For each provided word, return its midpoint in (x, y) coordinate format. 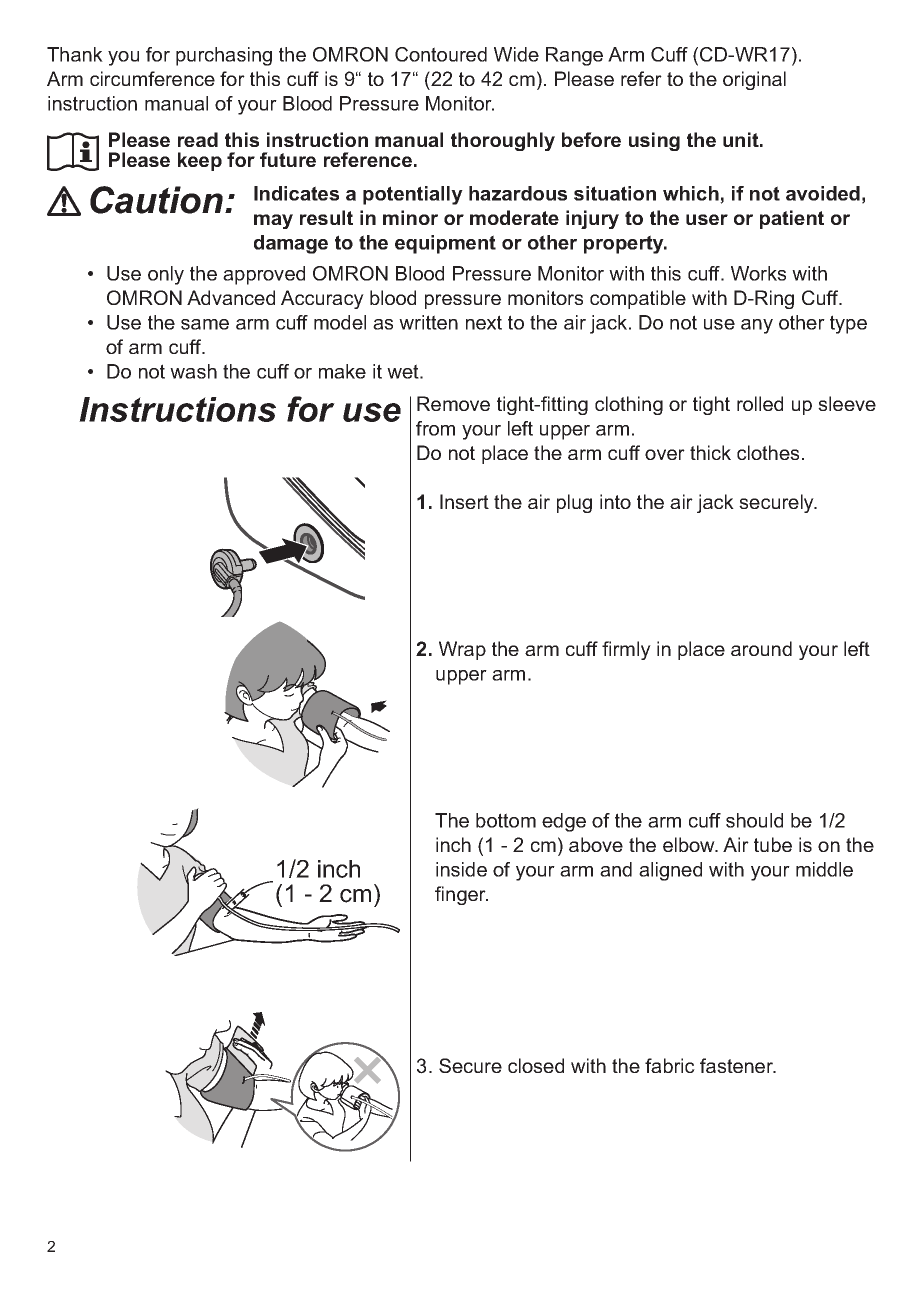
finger (461, 895)
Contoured (441, 54)
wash (193, 371)
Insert (464, 501)
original (754, 80)
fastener (738, 1065)
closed (536, 1065)
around (761, 648)
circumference (152, 78)
